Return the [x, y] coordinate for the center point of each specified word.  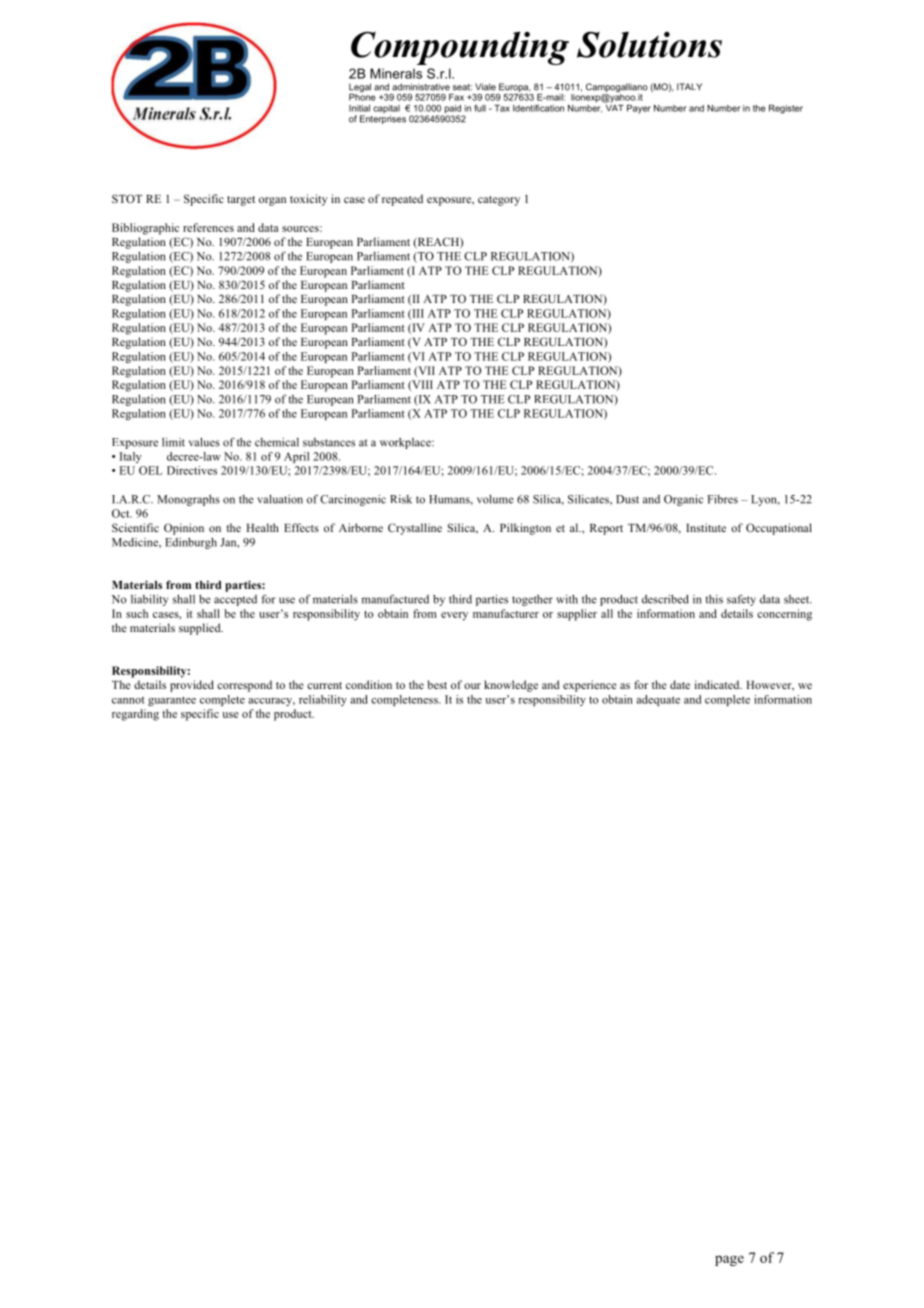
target [241, 201]
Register [786, 109]
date [680, 684]
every [454, 616]
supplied [201, 629]
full [480, 108]
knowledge [511, 686]
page [729, 1260]
